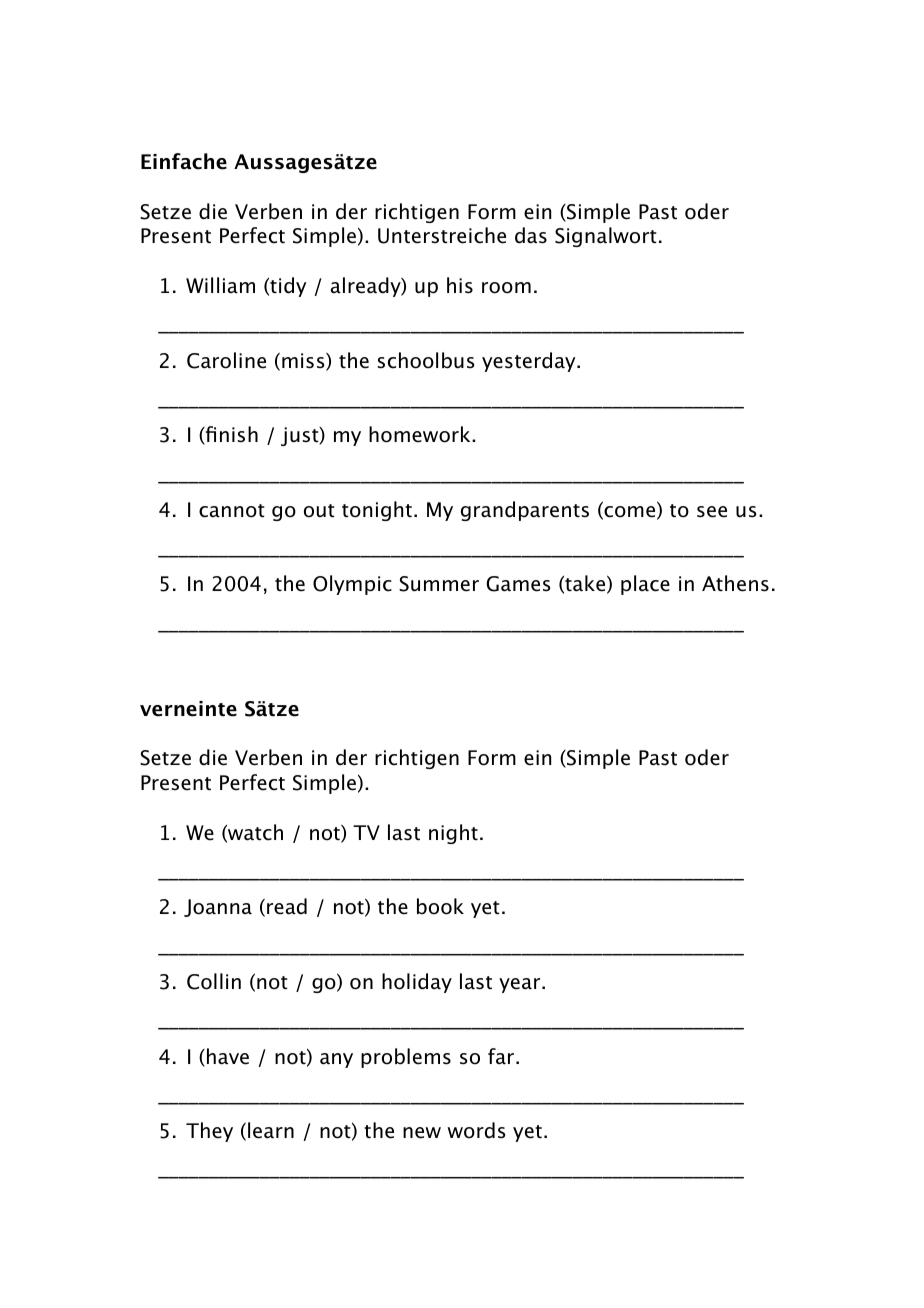 This document has height=1308, width=924. What do you see at coordinates (645, 585) in the document?
I see `place` at bounding box center [645, 585].
